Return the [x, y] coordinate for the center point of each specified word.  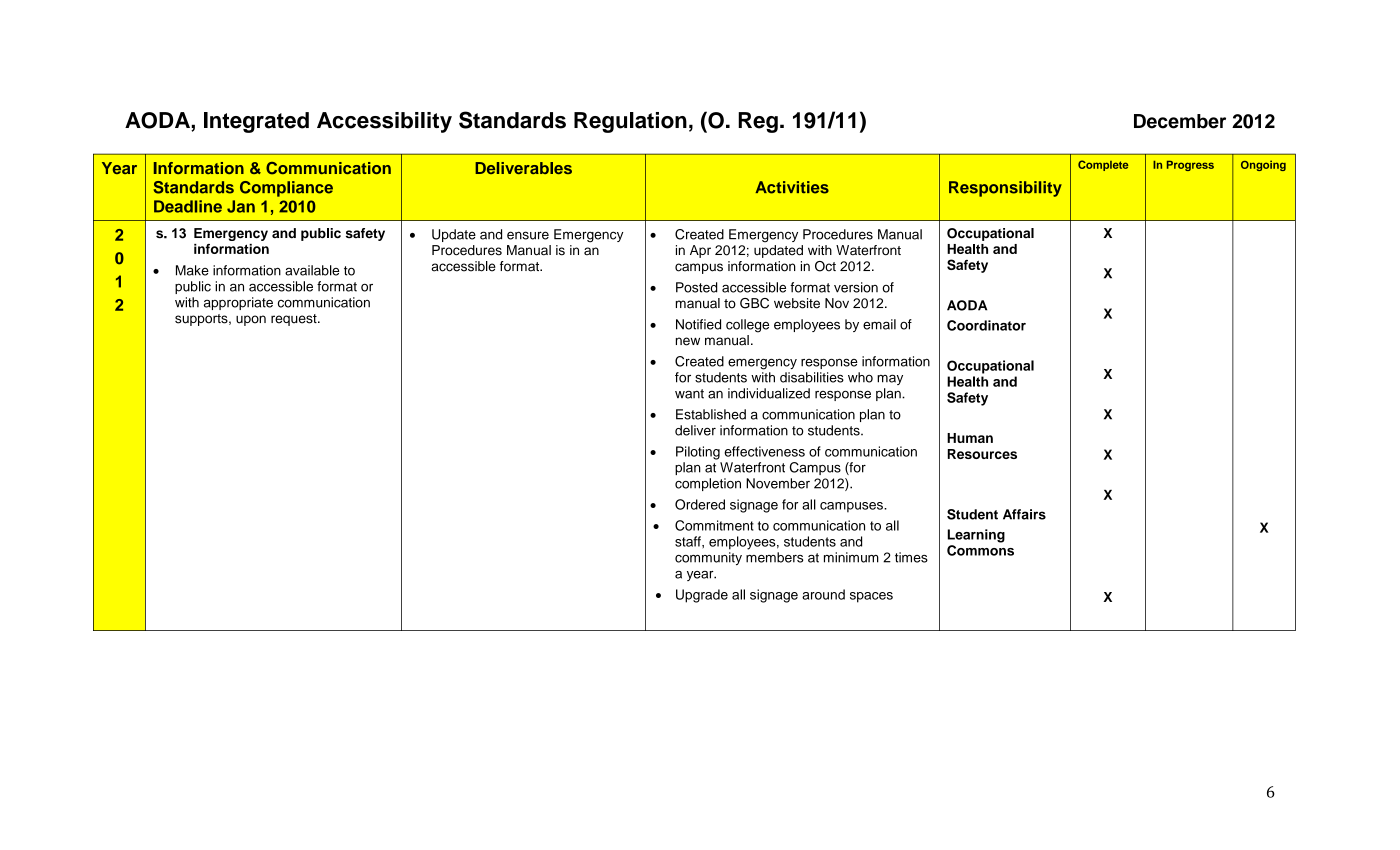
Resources [982, 454]
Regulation [630, 122]
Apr [700, 251]
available [312, 270]
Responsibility [1005, 189]
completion [708, 484]
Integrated [256, 122]
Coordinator [986, 325]
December [1180, 121]
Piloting [698, 453]
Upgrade [702, 596]
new [688, 341]
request [295, 320]
